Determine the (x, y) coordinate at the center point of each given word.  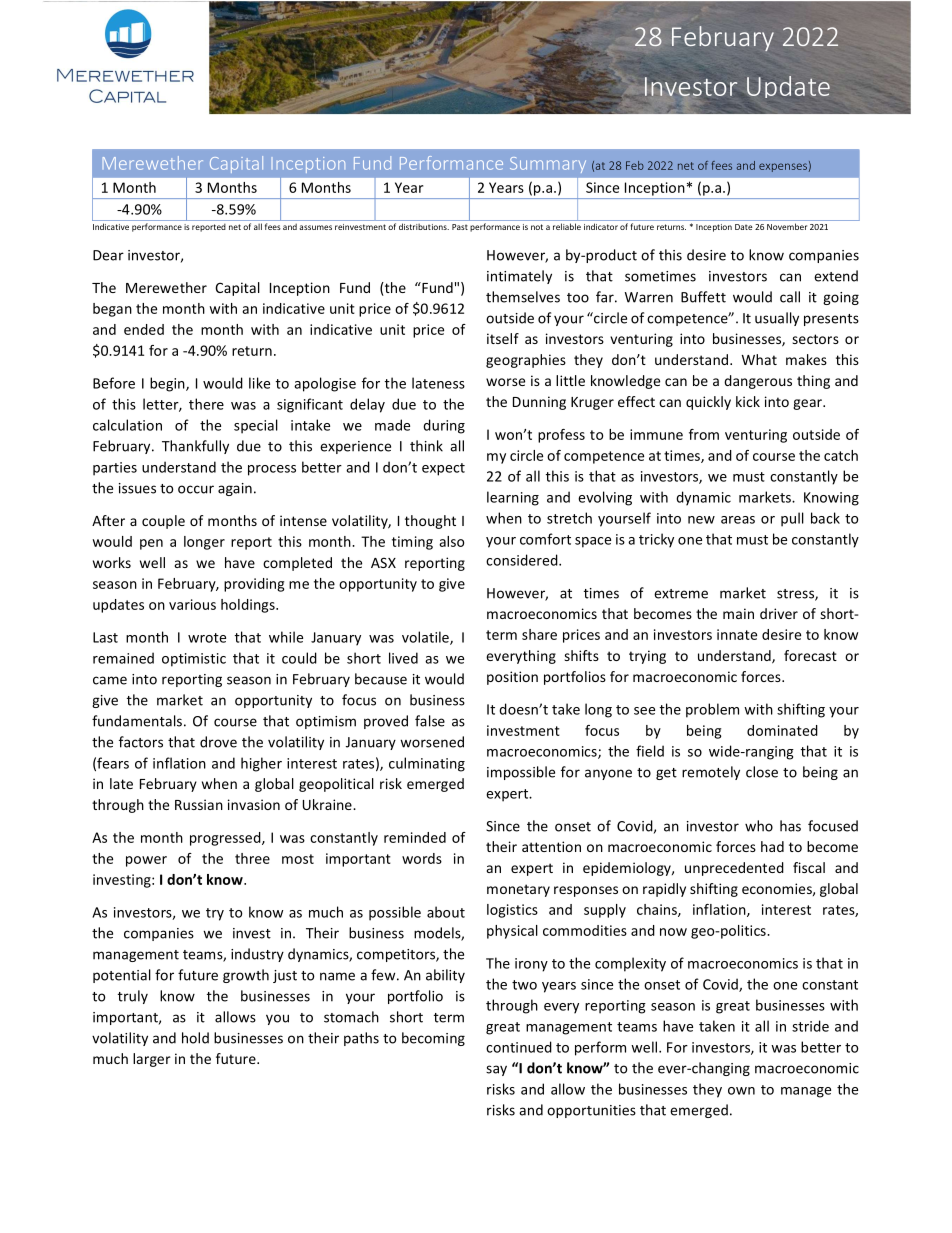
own (741, 1091)
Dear (108, 255)
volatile (426, 638)
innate (737, 634)
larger (152, 1060)
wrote (207, 638)
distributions (424, 226)
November (787, 226)
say (496, 1070)
